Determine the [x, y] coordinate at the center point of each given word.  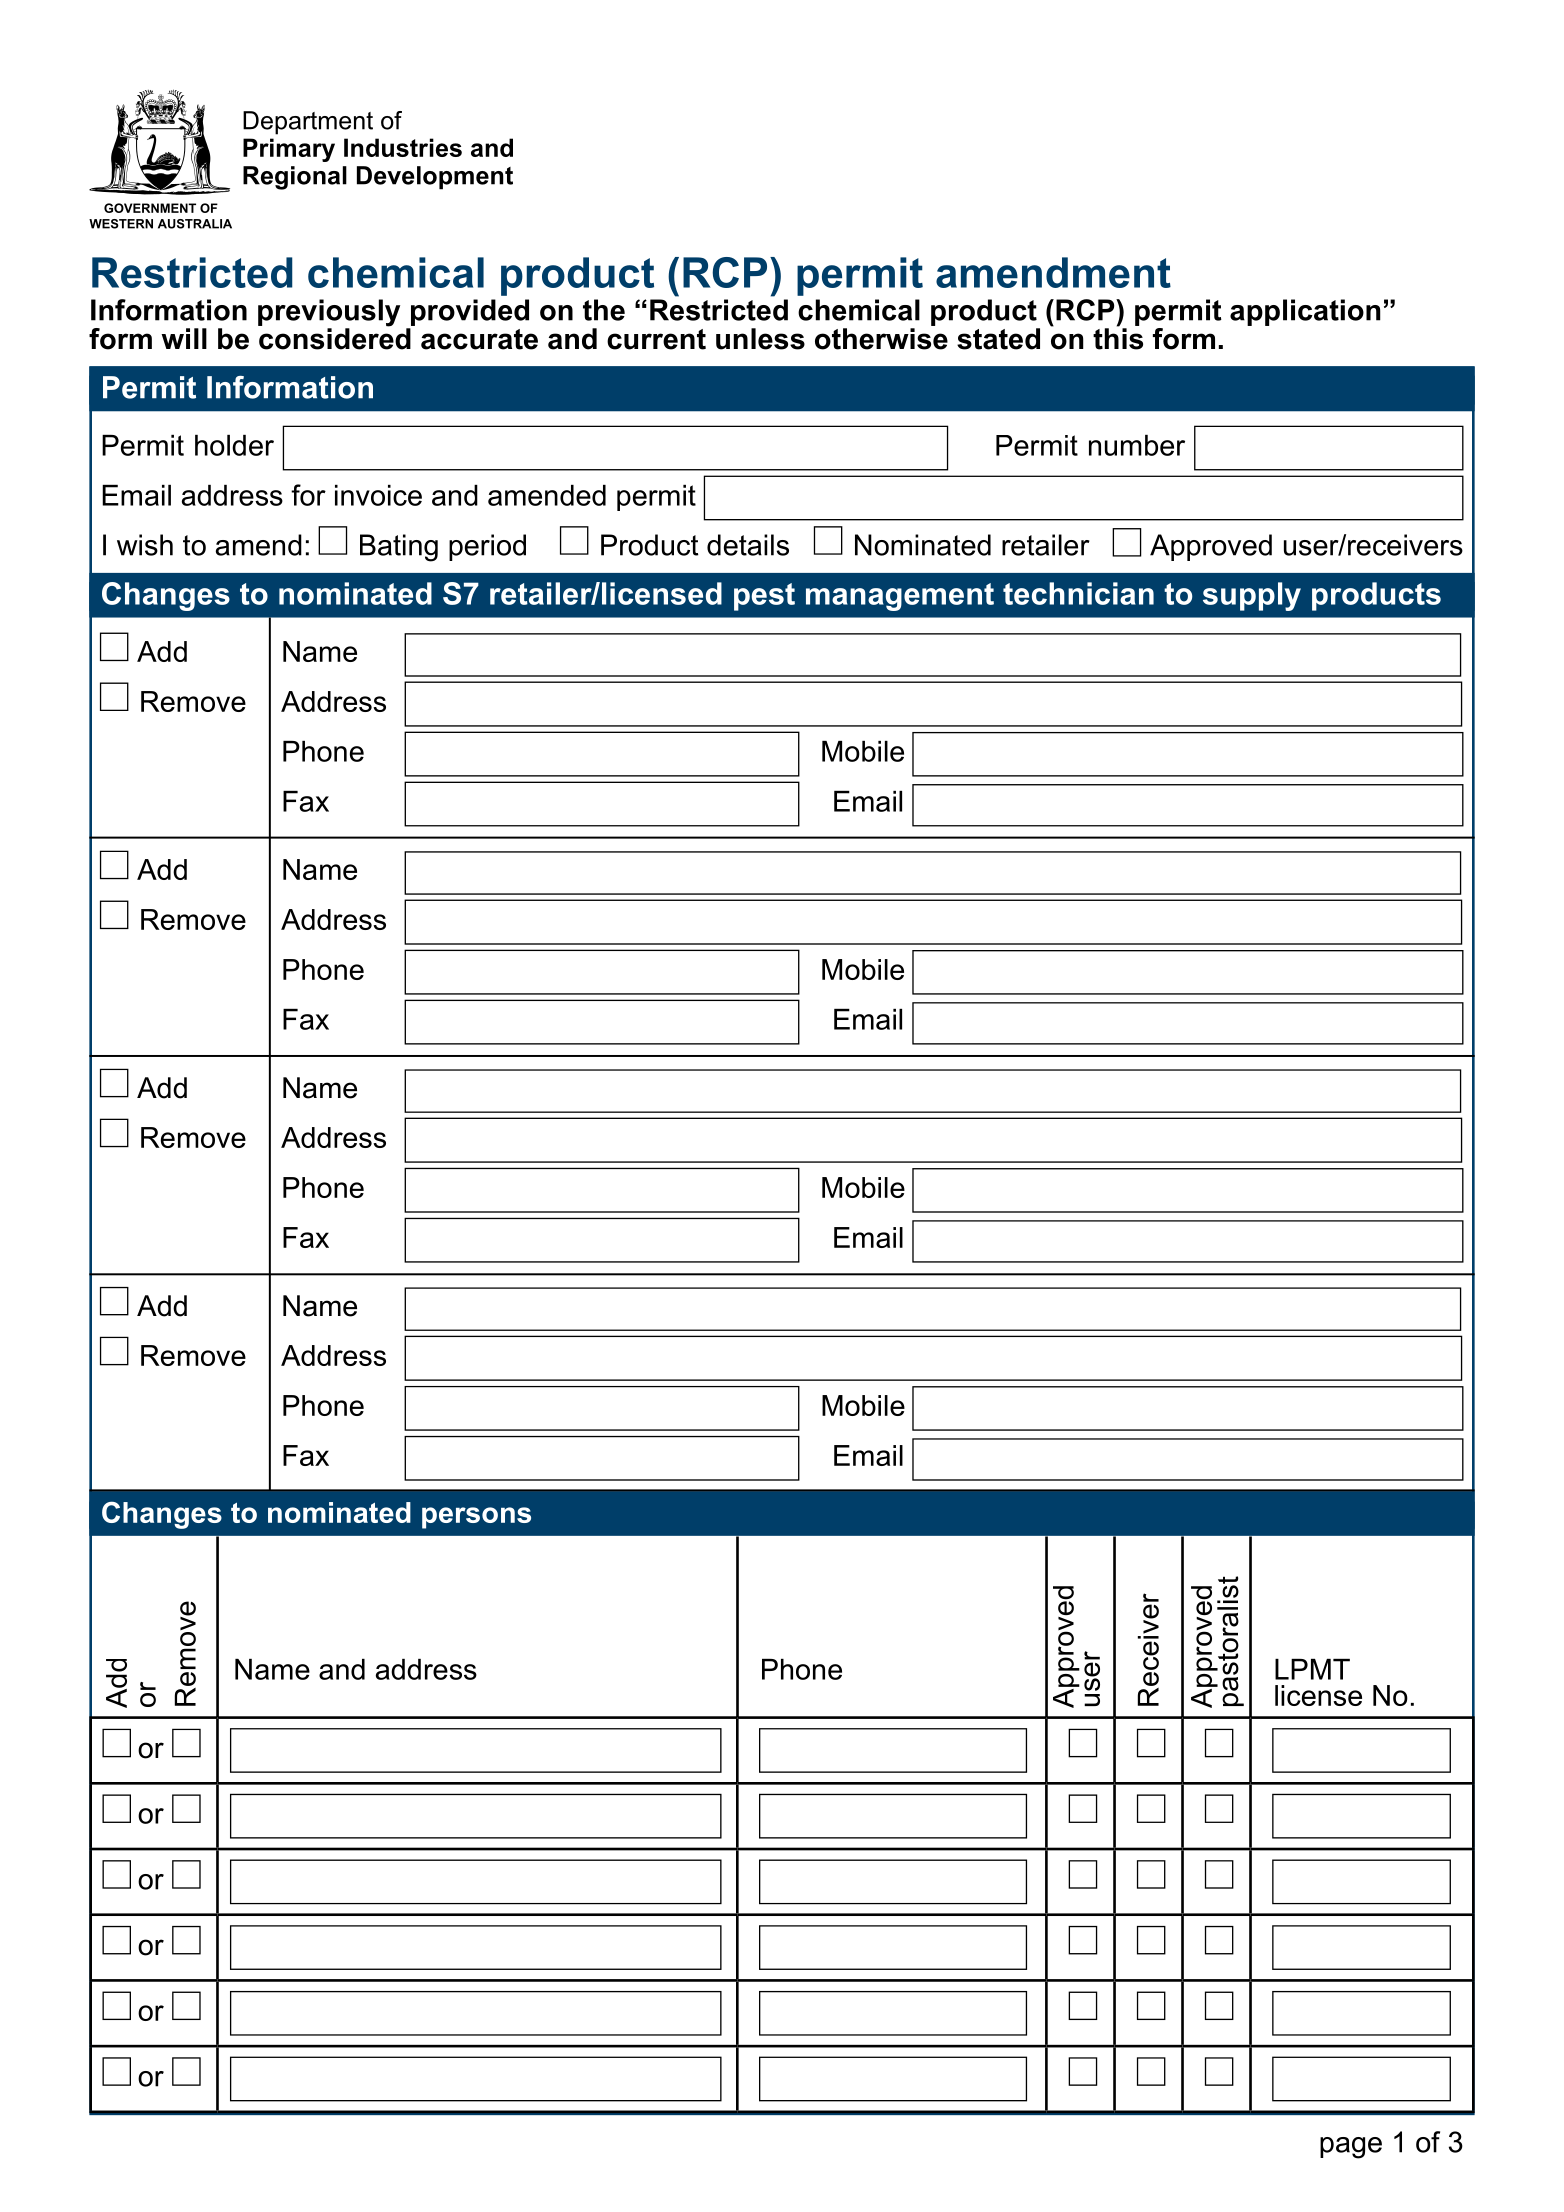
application [1305, 312]
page [1351, 2148]
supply [1252, 596]
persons [476, 1518]
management [900, 597]
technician [1078, 593]
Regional [295, 178]
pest [764, 597]
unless [760, 339]
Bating [399, 548]
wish [145, 545]
